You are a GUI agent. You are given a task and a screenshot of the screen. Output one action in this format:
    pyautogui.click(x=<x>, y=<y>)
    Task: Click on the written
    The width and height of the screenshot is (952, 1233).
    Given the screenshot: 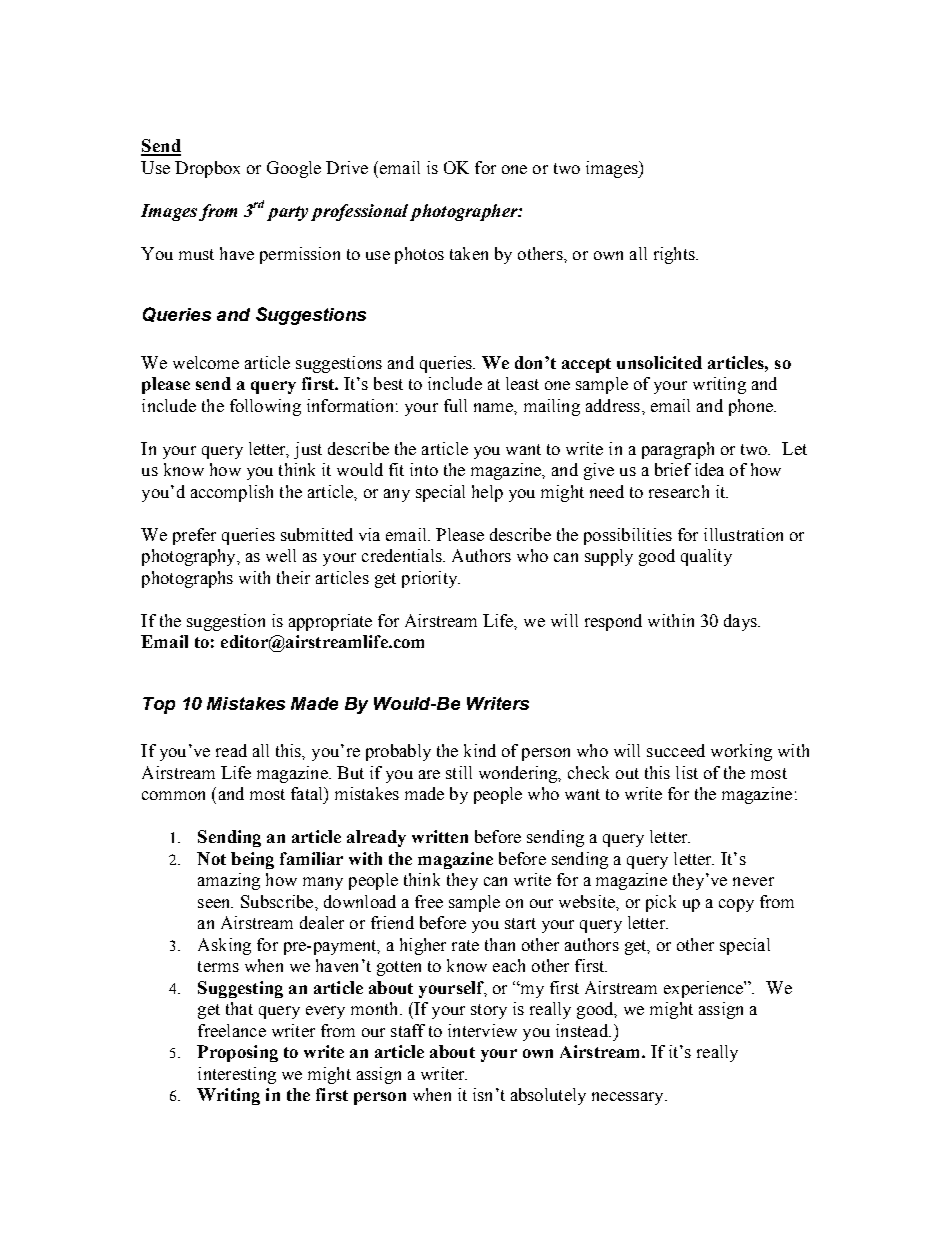 What is the action you would take?
    pyautogui.click(x=440, y=836)
